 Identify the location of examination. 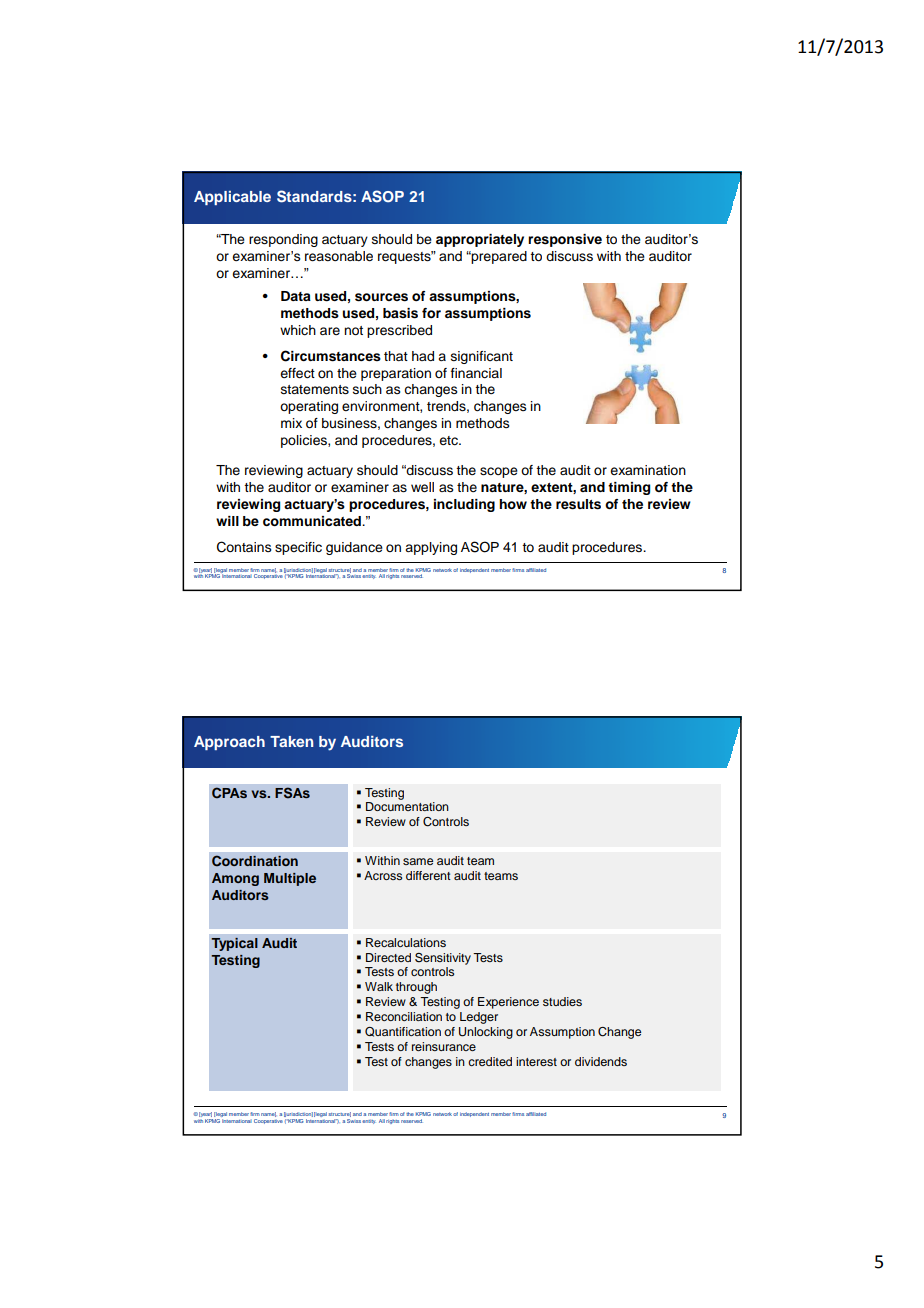
(648, 470).
